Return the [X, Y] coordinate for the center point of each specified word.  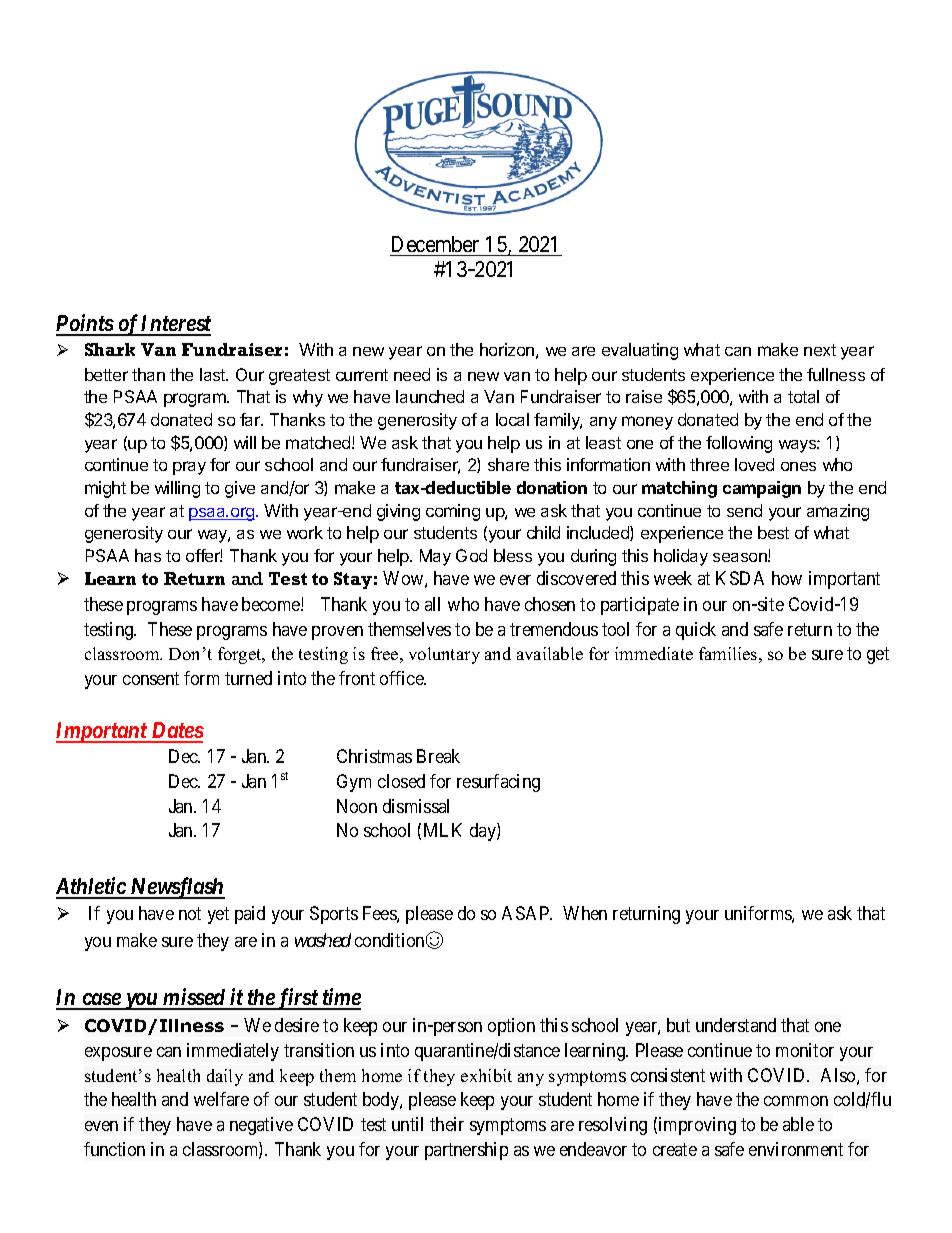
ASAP [527, 913]
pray [189, 468]
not [190, 913]
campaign [762, 489]
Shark [110, 349]
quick [696, 631]
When [585, 913]
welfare [221, 1099]
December [435, 244]
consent [151, 678]
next [820, 350]
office [402, 678]
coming [453, 512]
